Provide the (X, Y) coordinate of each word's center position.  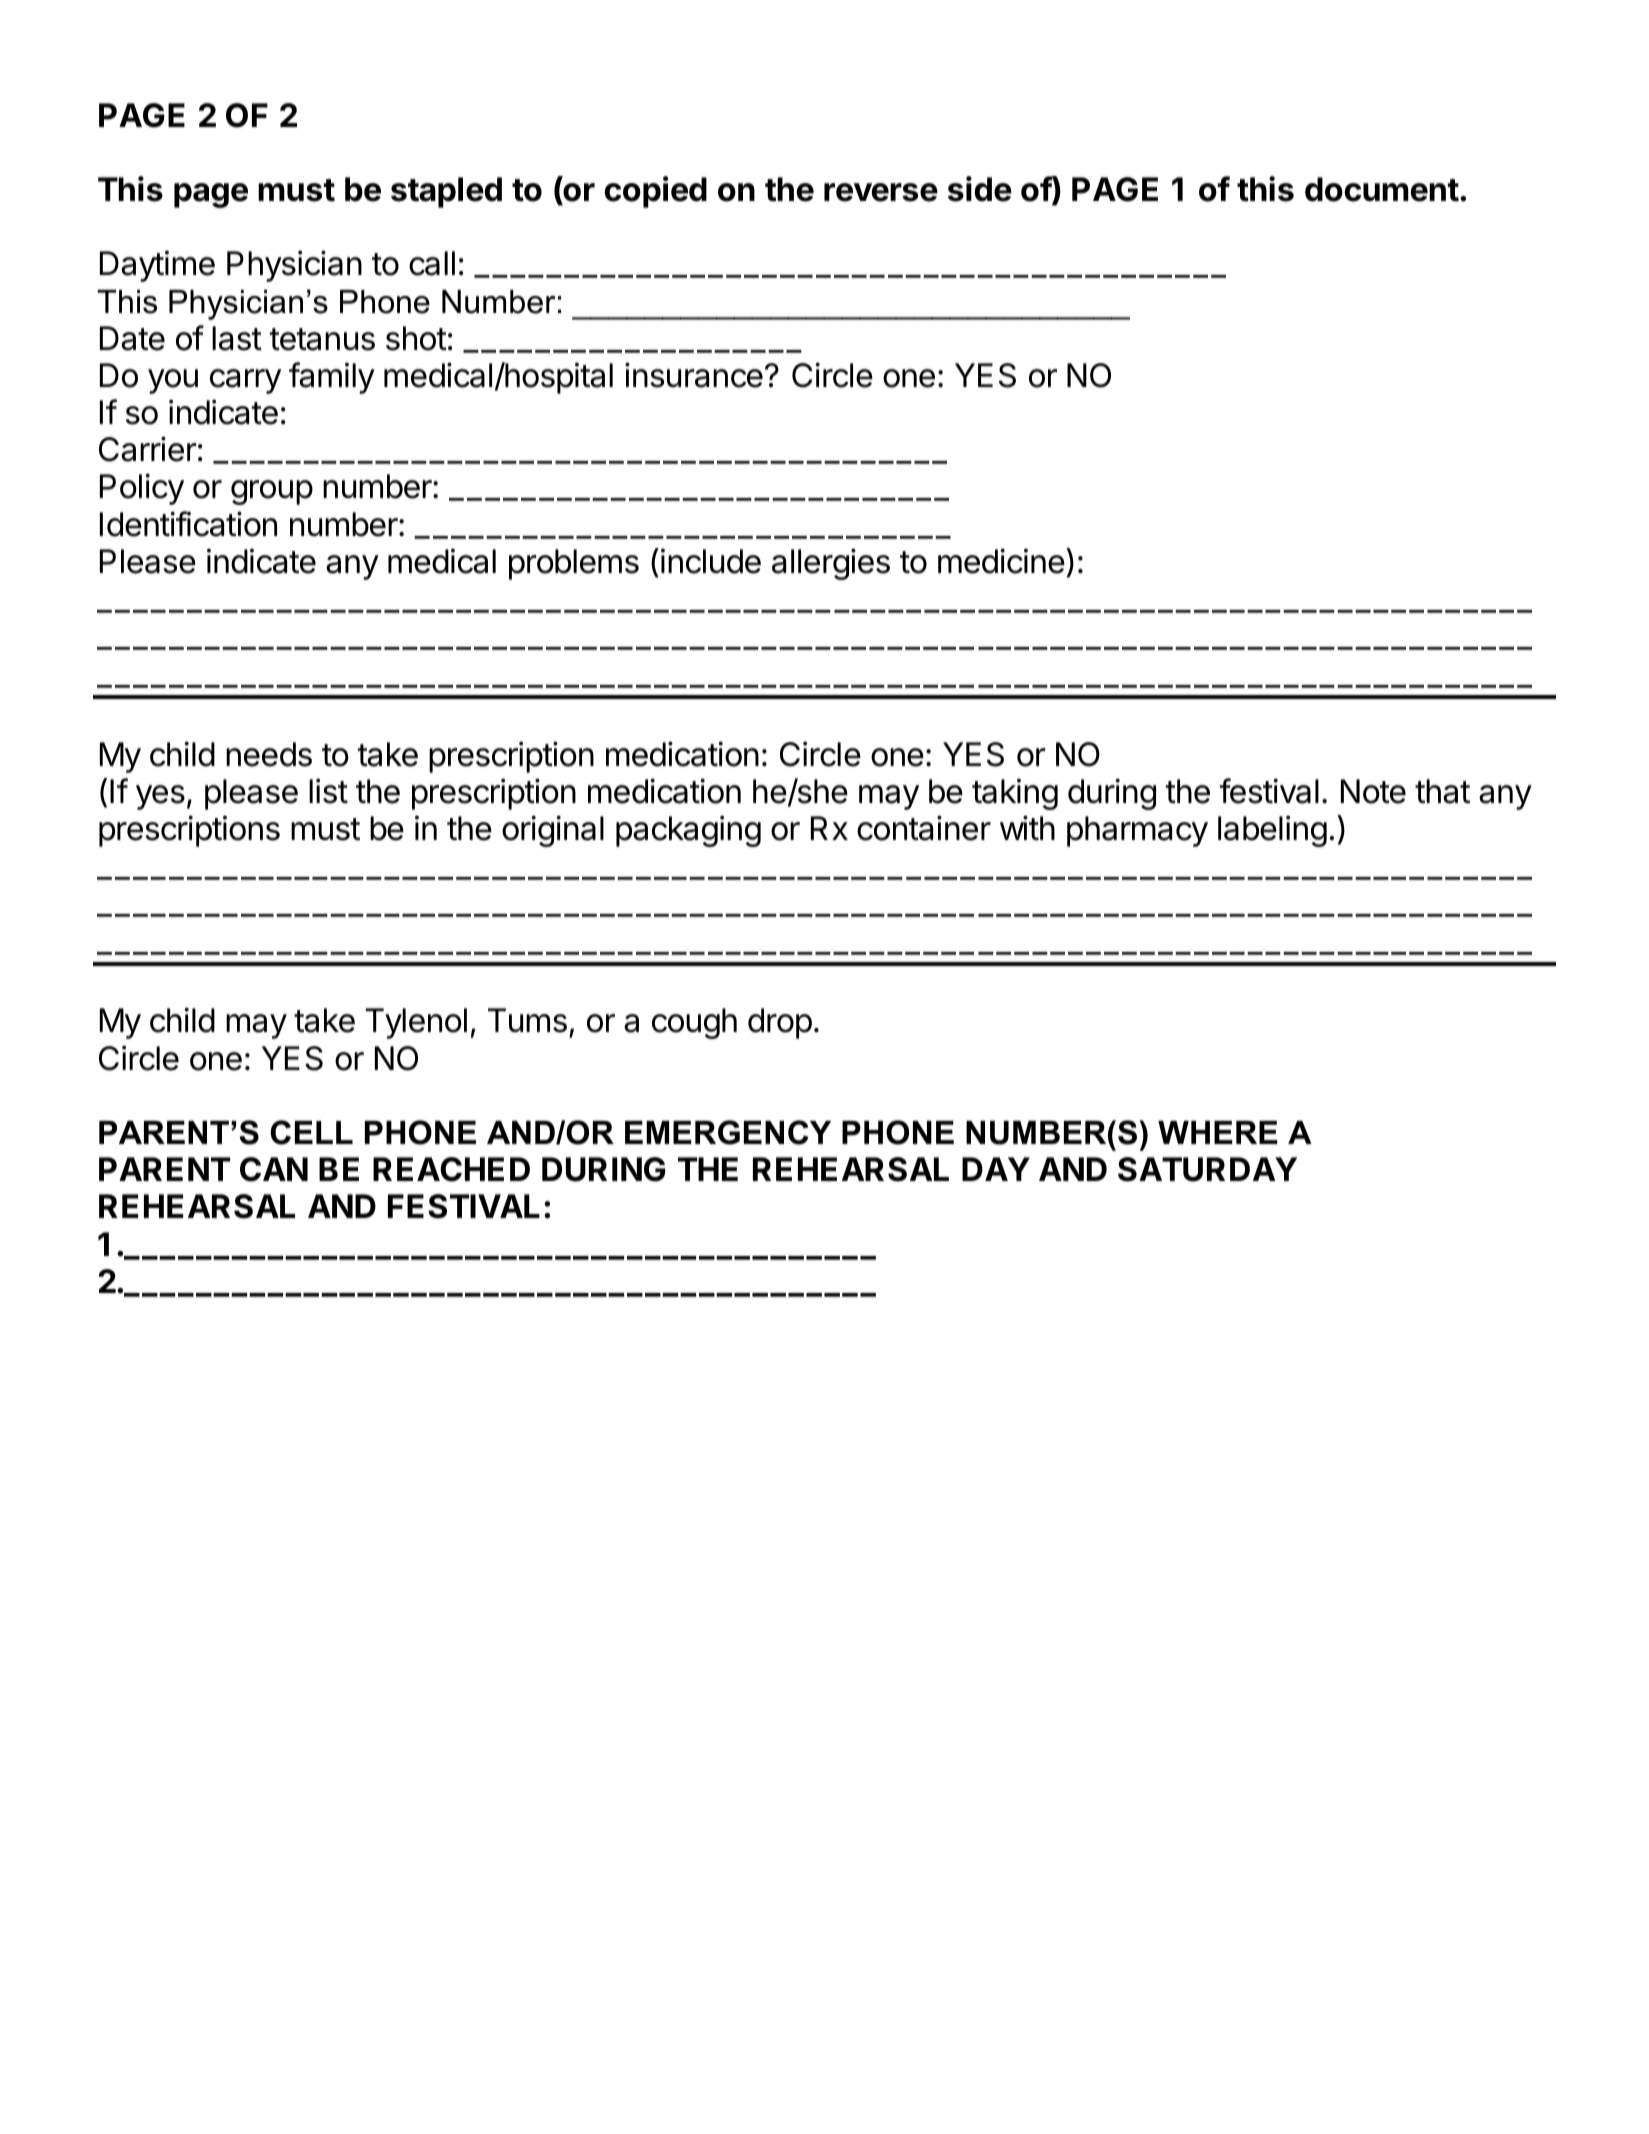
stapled (446, 192)
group (272, 492)
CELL (311, 1132)
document (1382, 189)
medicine (1001, 561)
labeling (1272, 831)
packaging (688, 831)
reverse (881, 192)
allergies (831, 564)
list (328, 791)
